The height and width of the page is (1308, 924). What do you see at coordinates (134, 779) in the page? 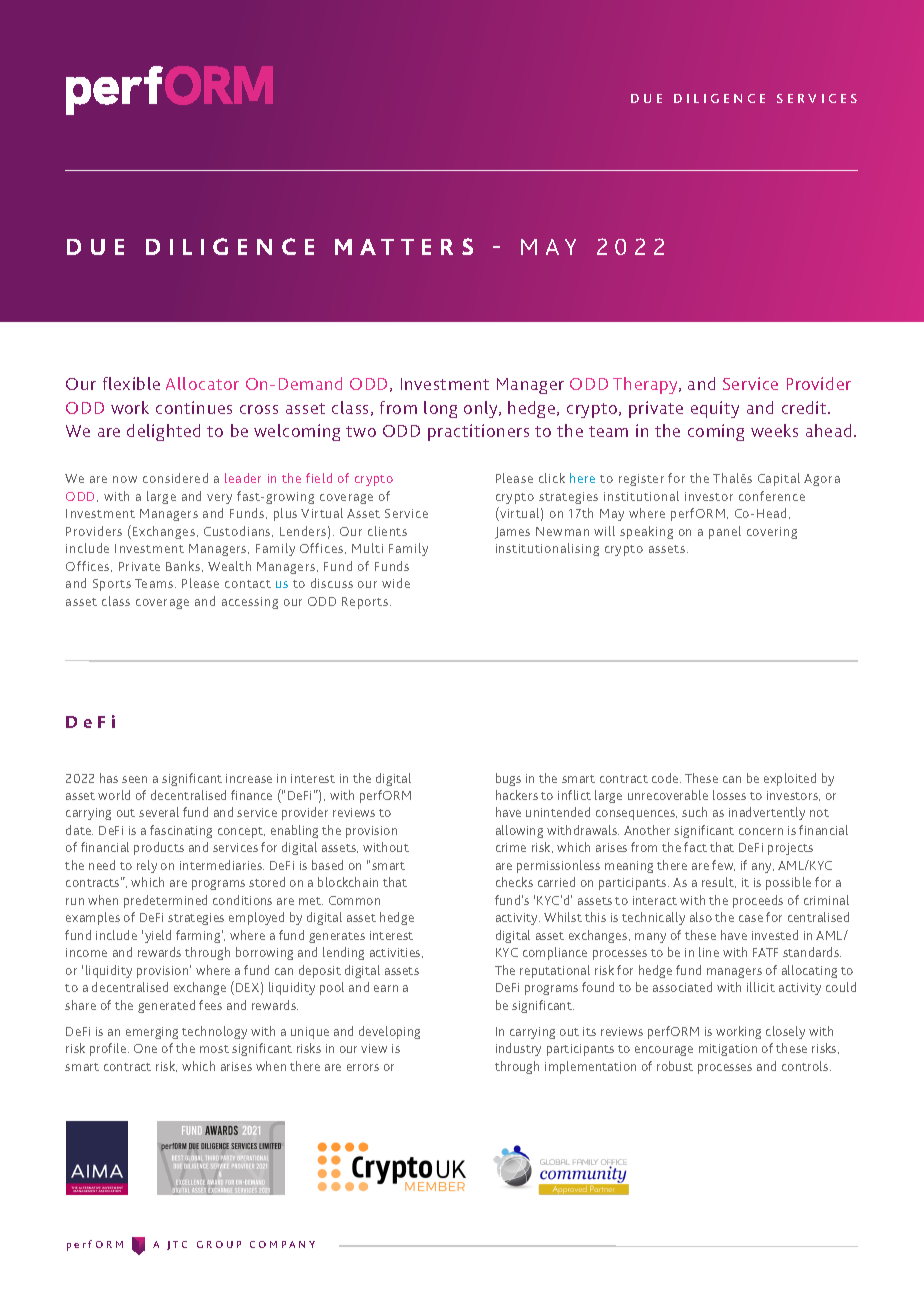
I see `seen` at bounding box center [134, 779].
